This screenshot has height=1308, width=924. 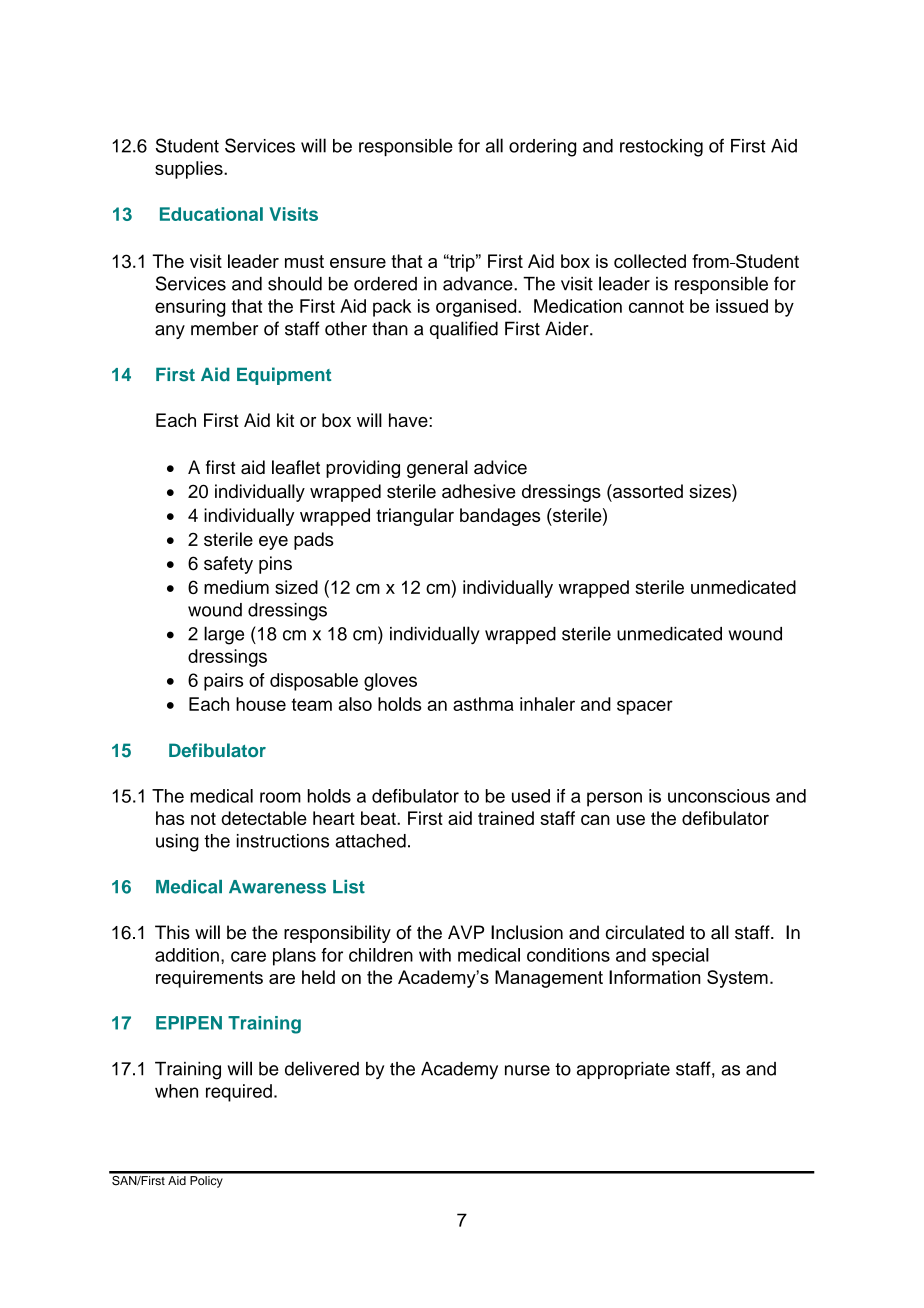 I want to click on gloves, so click(x=390, y=682).
